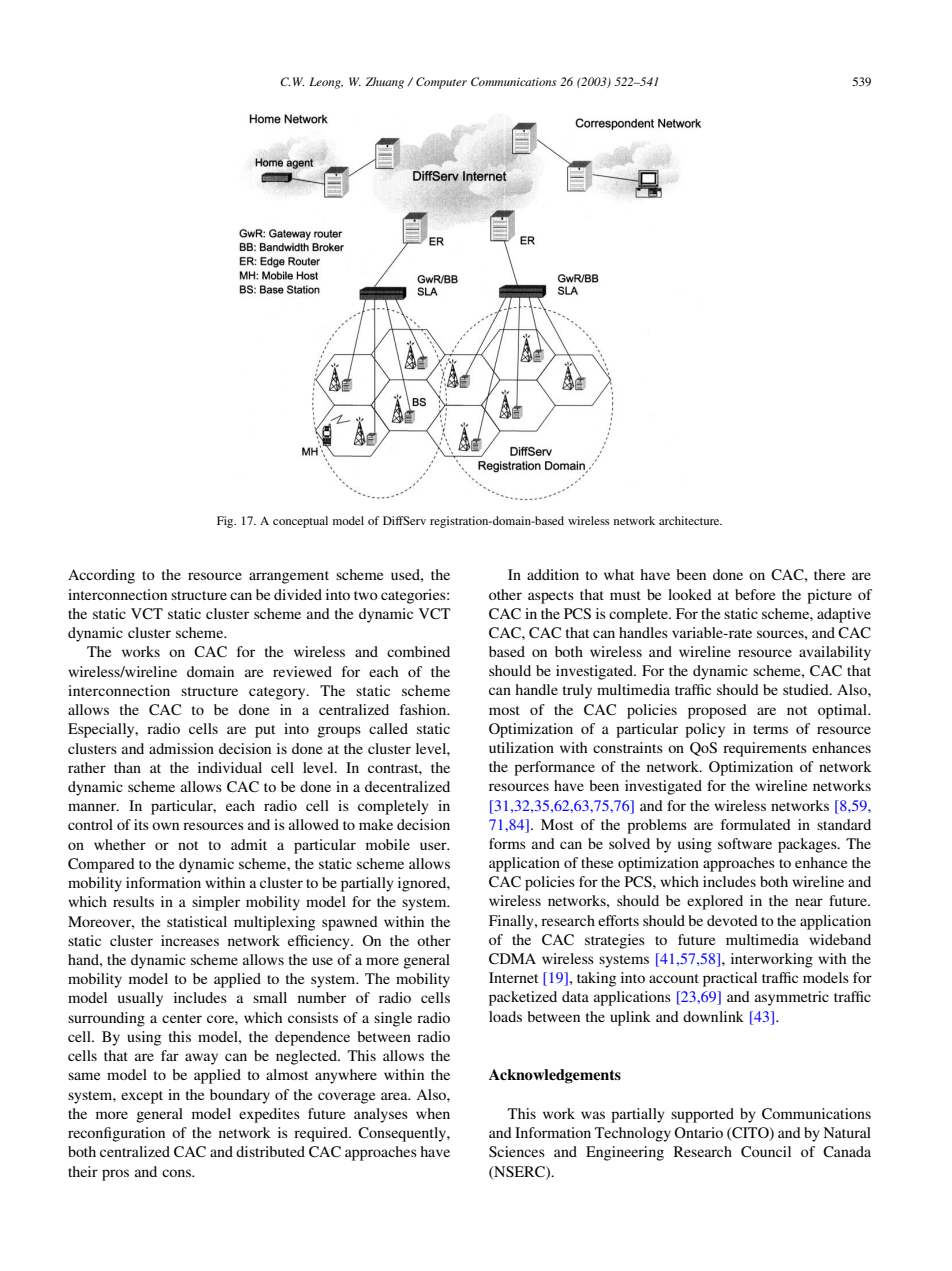  Describe the element at coordinates (116, 1134) in the image. I see `reconfiguration` at that location.
